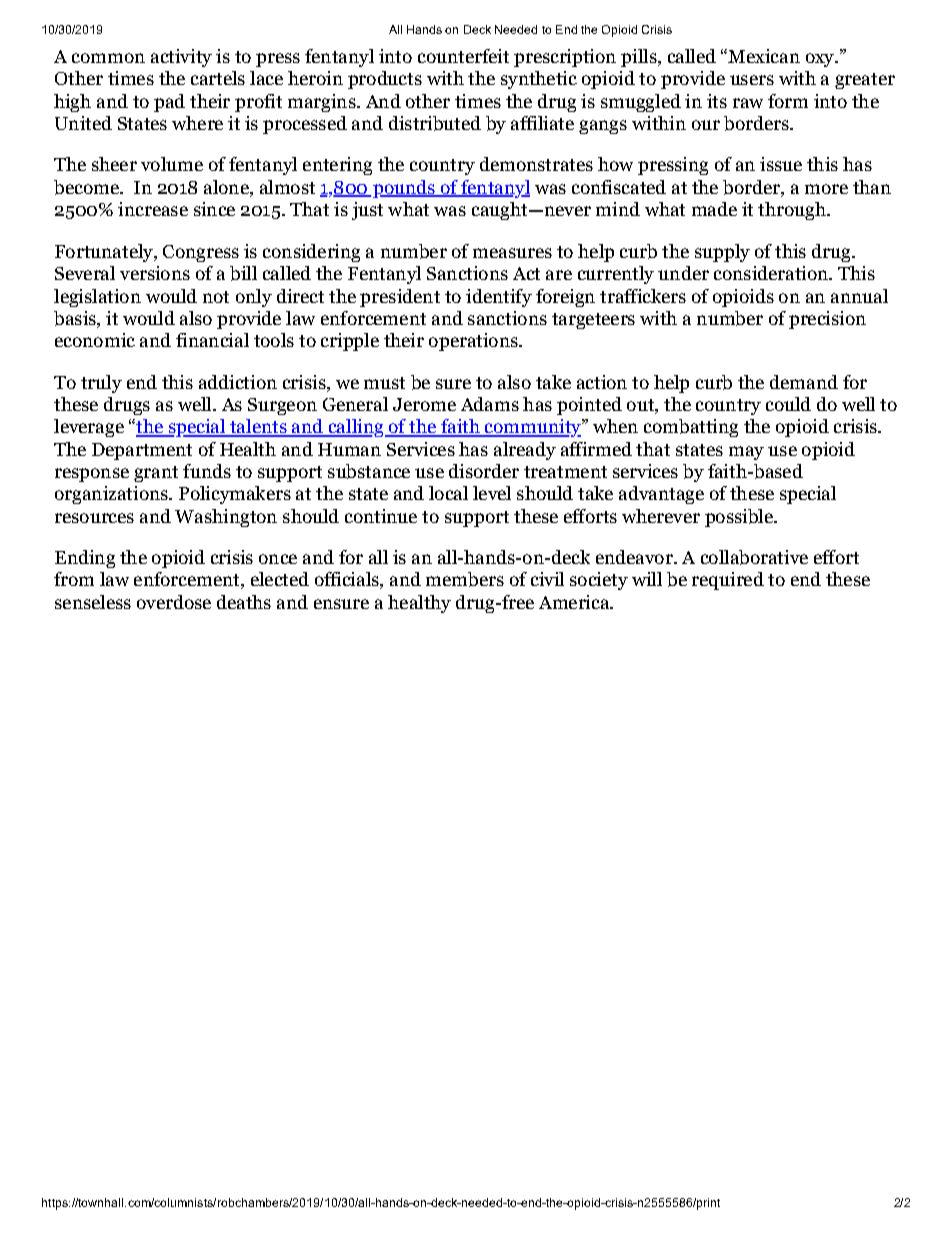 The image size is (952, 1233). What do you see at coordinates (752, 80) in the screenshot?
I see `users` at bounding box center [752, 80].
